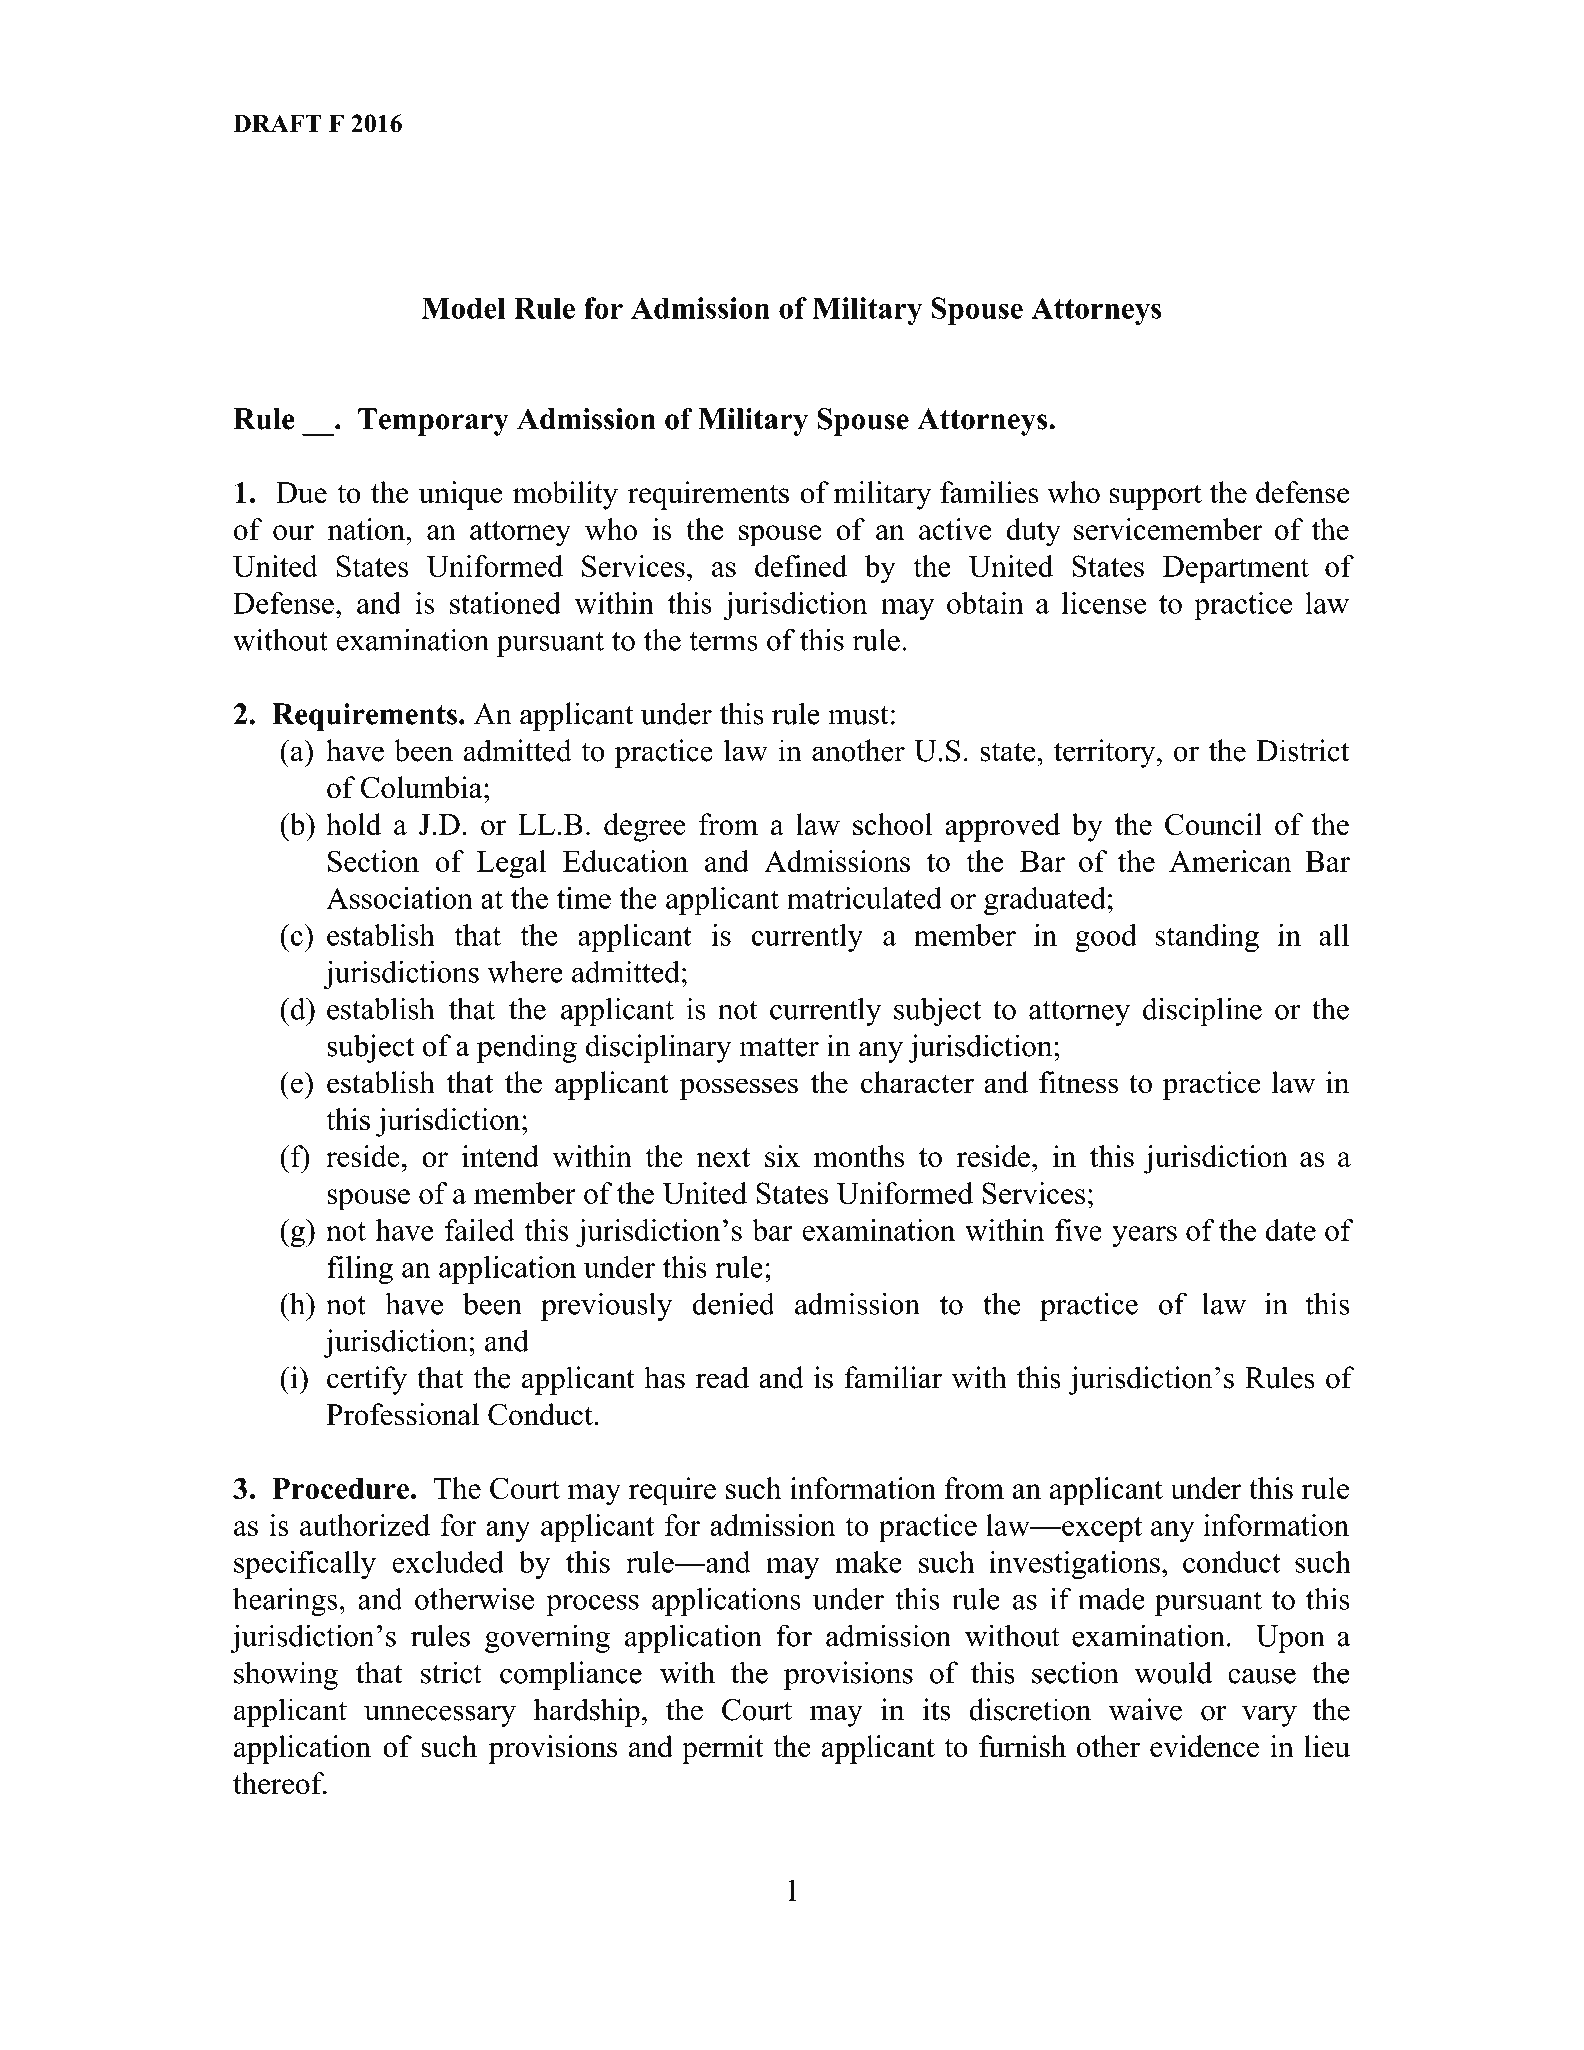 The image size is (1584, 2050). What do you see at coordinates (1207, 938) in the image?
I see `standing` at bounding box center [1207, 938].
